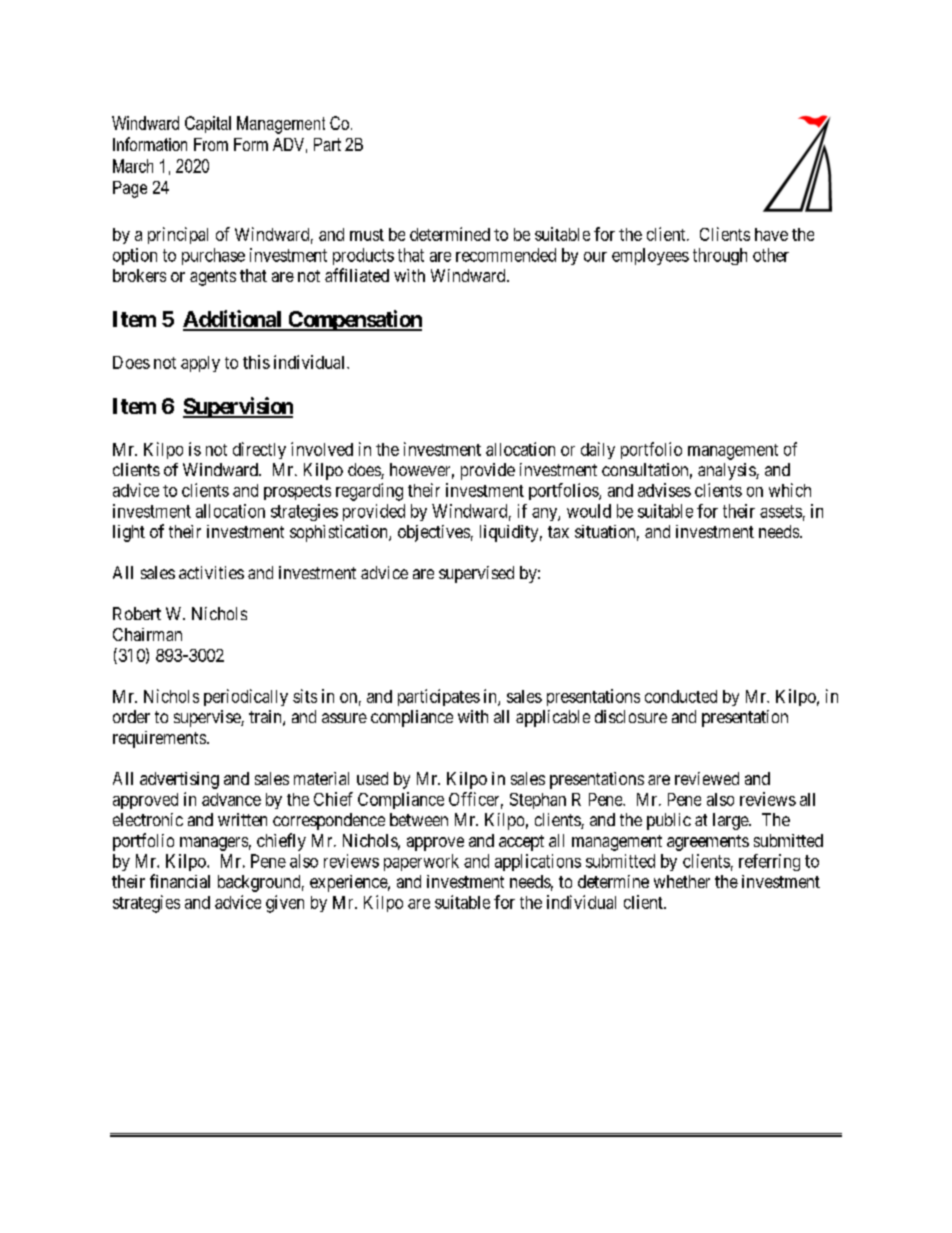 The image size is (952, 1233). Describe the element at coordinates (233, 320) in the screenshot. I see `Additional` at that location.
